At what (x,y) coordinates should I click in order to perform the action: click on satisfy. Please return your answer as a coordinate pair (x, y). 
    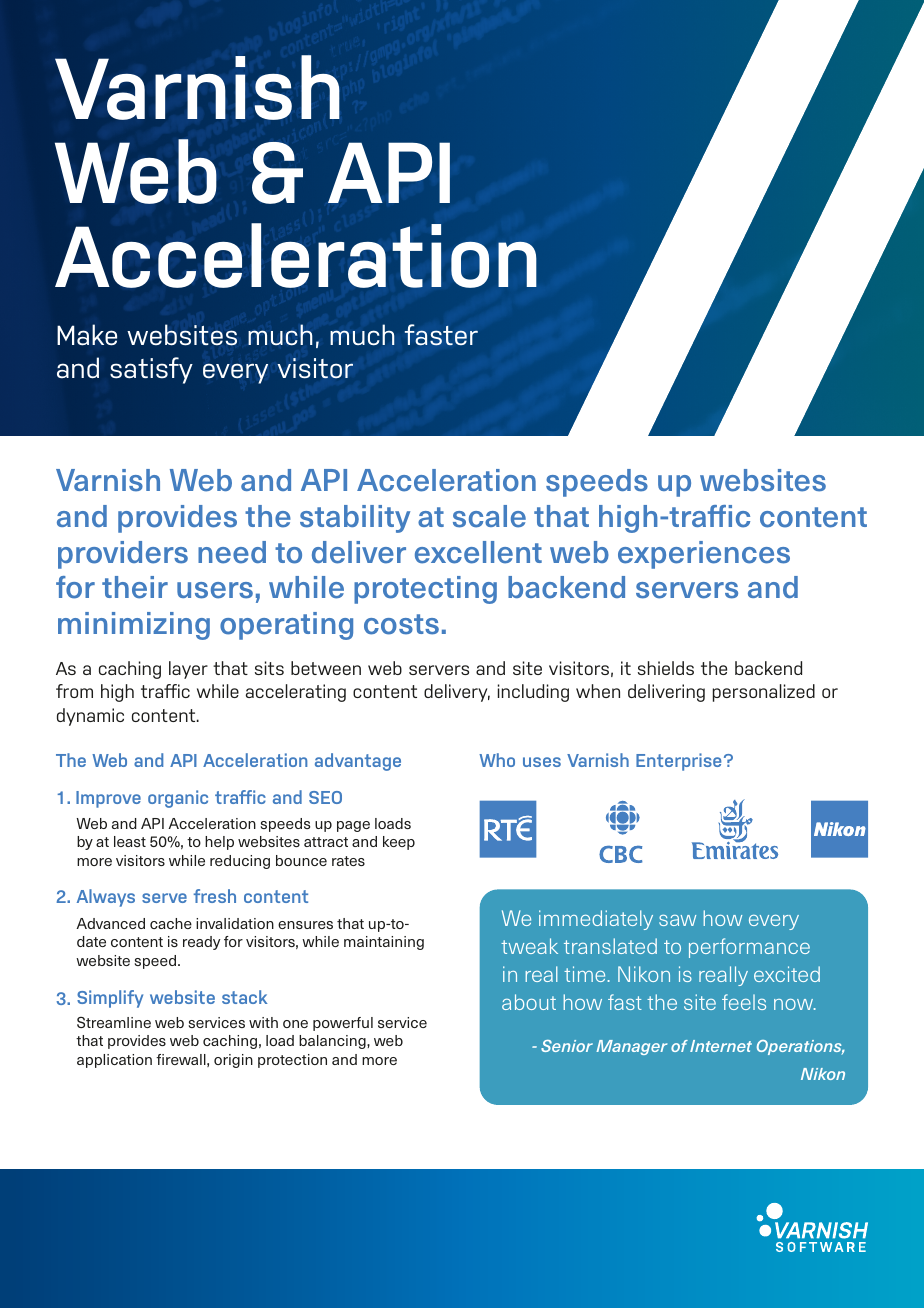
    Looking at the image, I should click on (151, 370).
